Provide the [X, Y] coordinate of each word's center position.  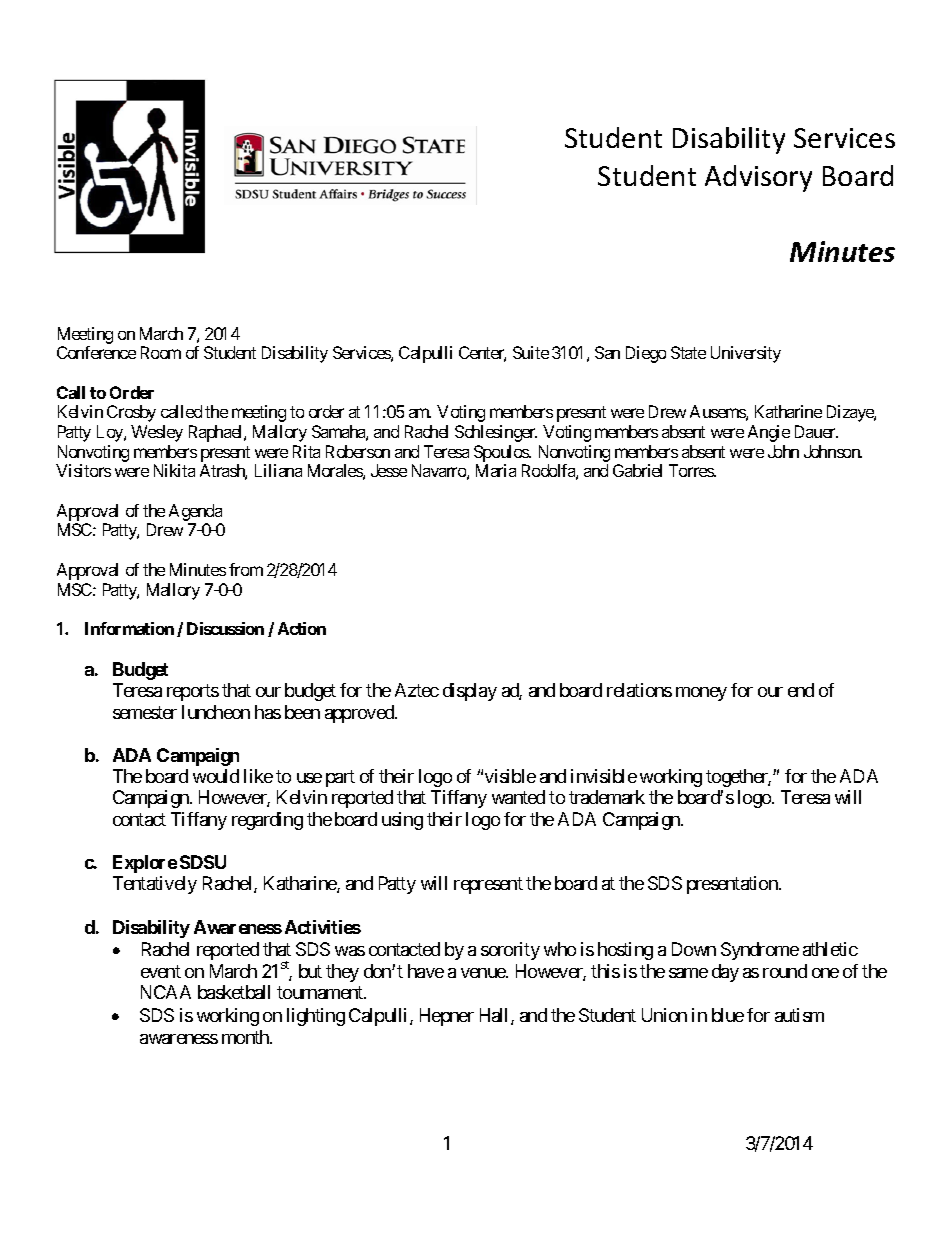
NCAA [166, 992]
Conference [96, 352]
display [470, 692]
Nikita [174, 470]
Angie [769, 433]
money [701, 694]
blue [728, 1015]
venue [484, 973]
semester [145, 712]
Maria [496, 470]
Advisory [758, 178]
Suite [531, 352]
